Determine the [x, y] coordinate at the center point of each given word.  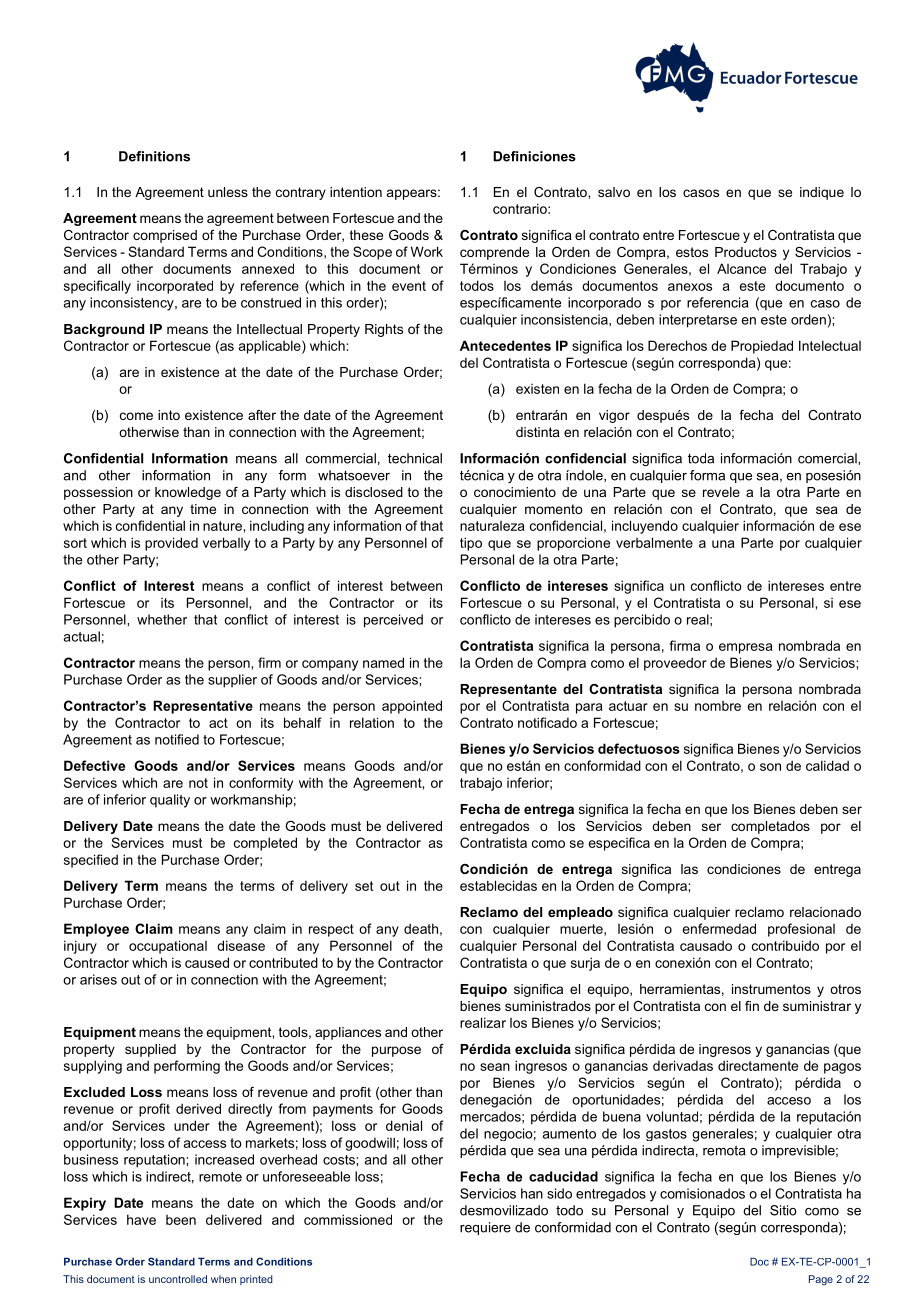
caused [207, 962]
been [181, 1220]
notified [177, 739]
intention [356, 192]
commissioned [348, 1219]
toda [701, 458]
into [169, 415]
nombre [718, 706]
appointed [412, 707]
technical [415, 458]
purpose [396, 1051]
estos [692, 252]
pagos [842, 1068]
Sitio [783, 1210]
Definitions [154, 156]
